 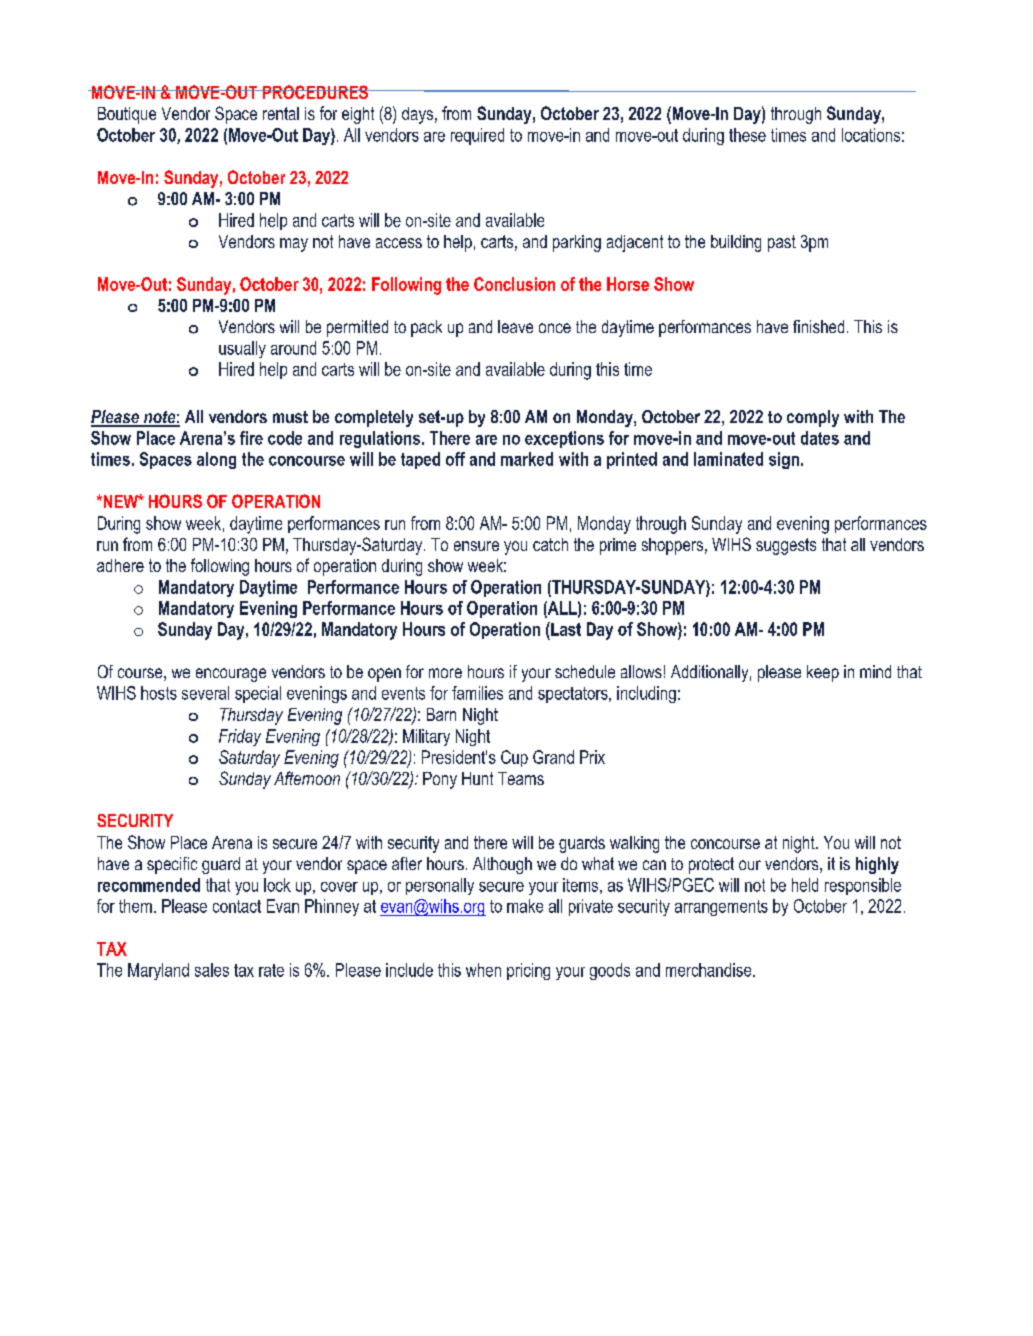 What do you see at coordinates (747, 135) in the image?
I see `these` at bounding box center [747, 135].
